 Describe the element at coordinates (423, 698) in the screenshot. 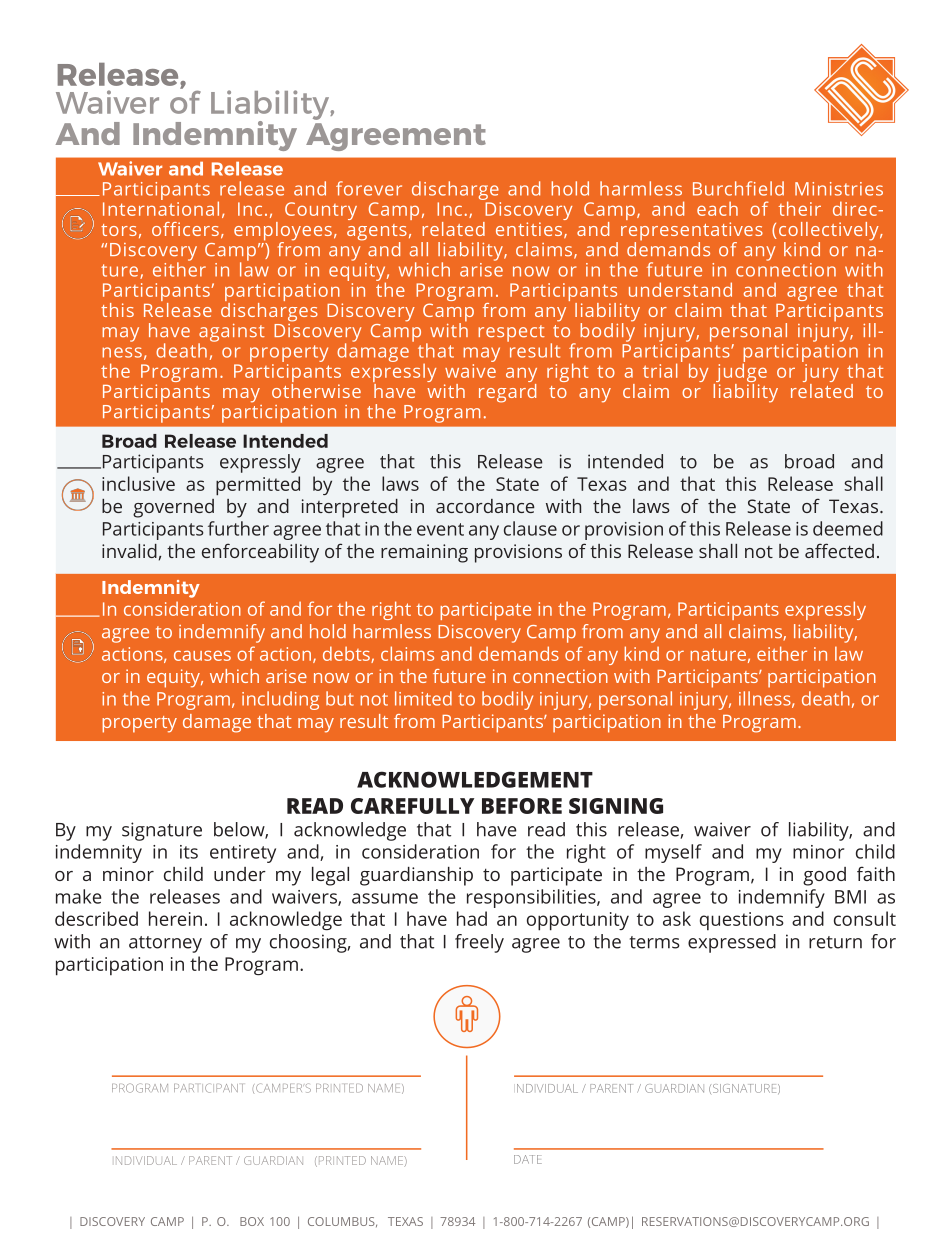

I see `limited` at that location.
